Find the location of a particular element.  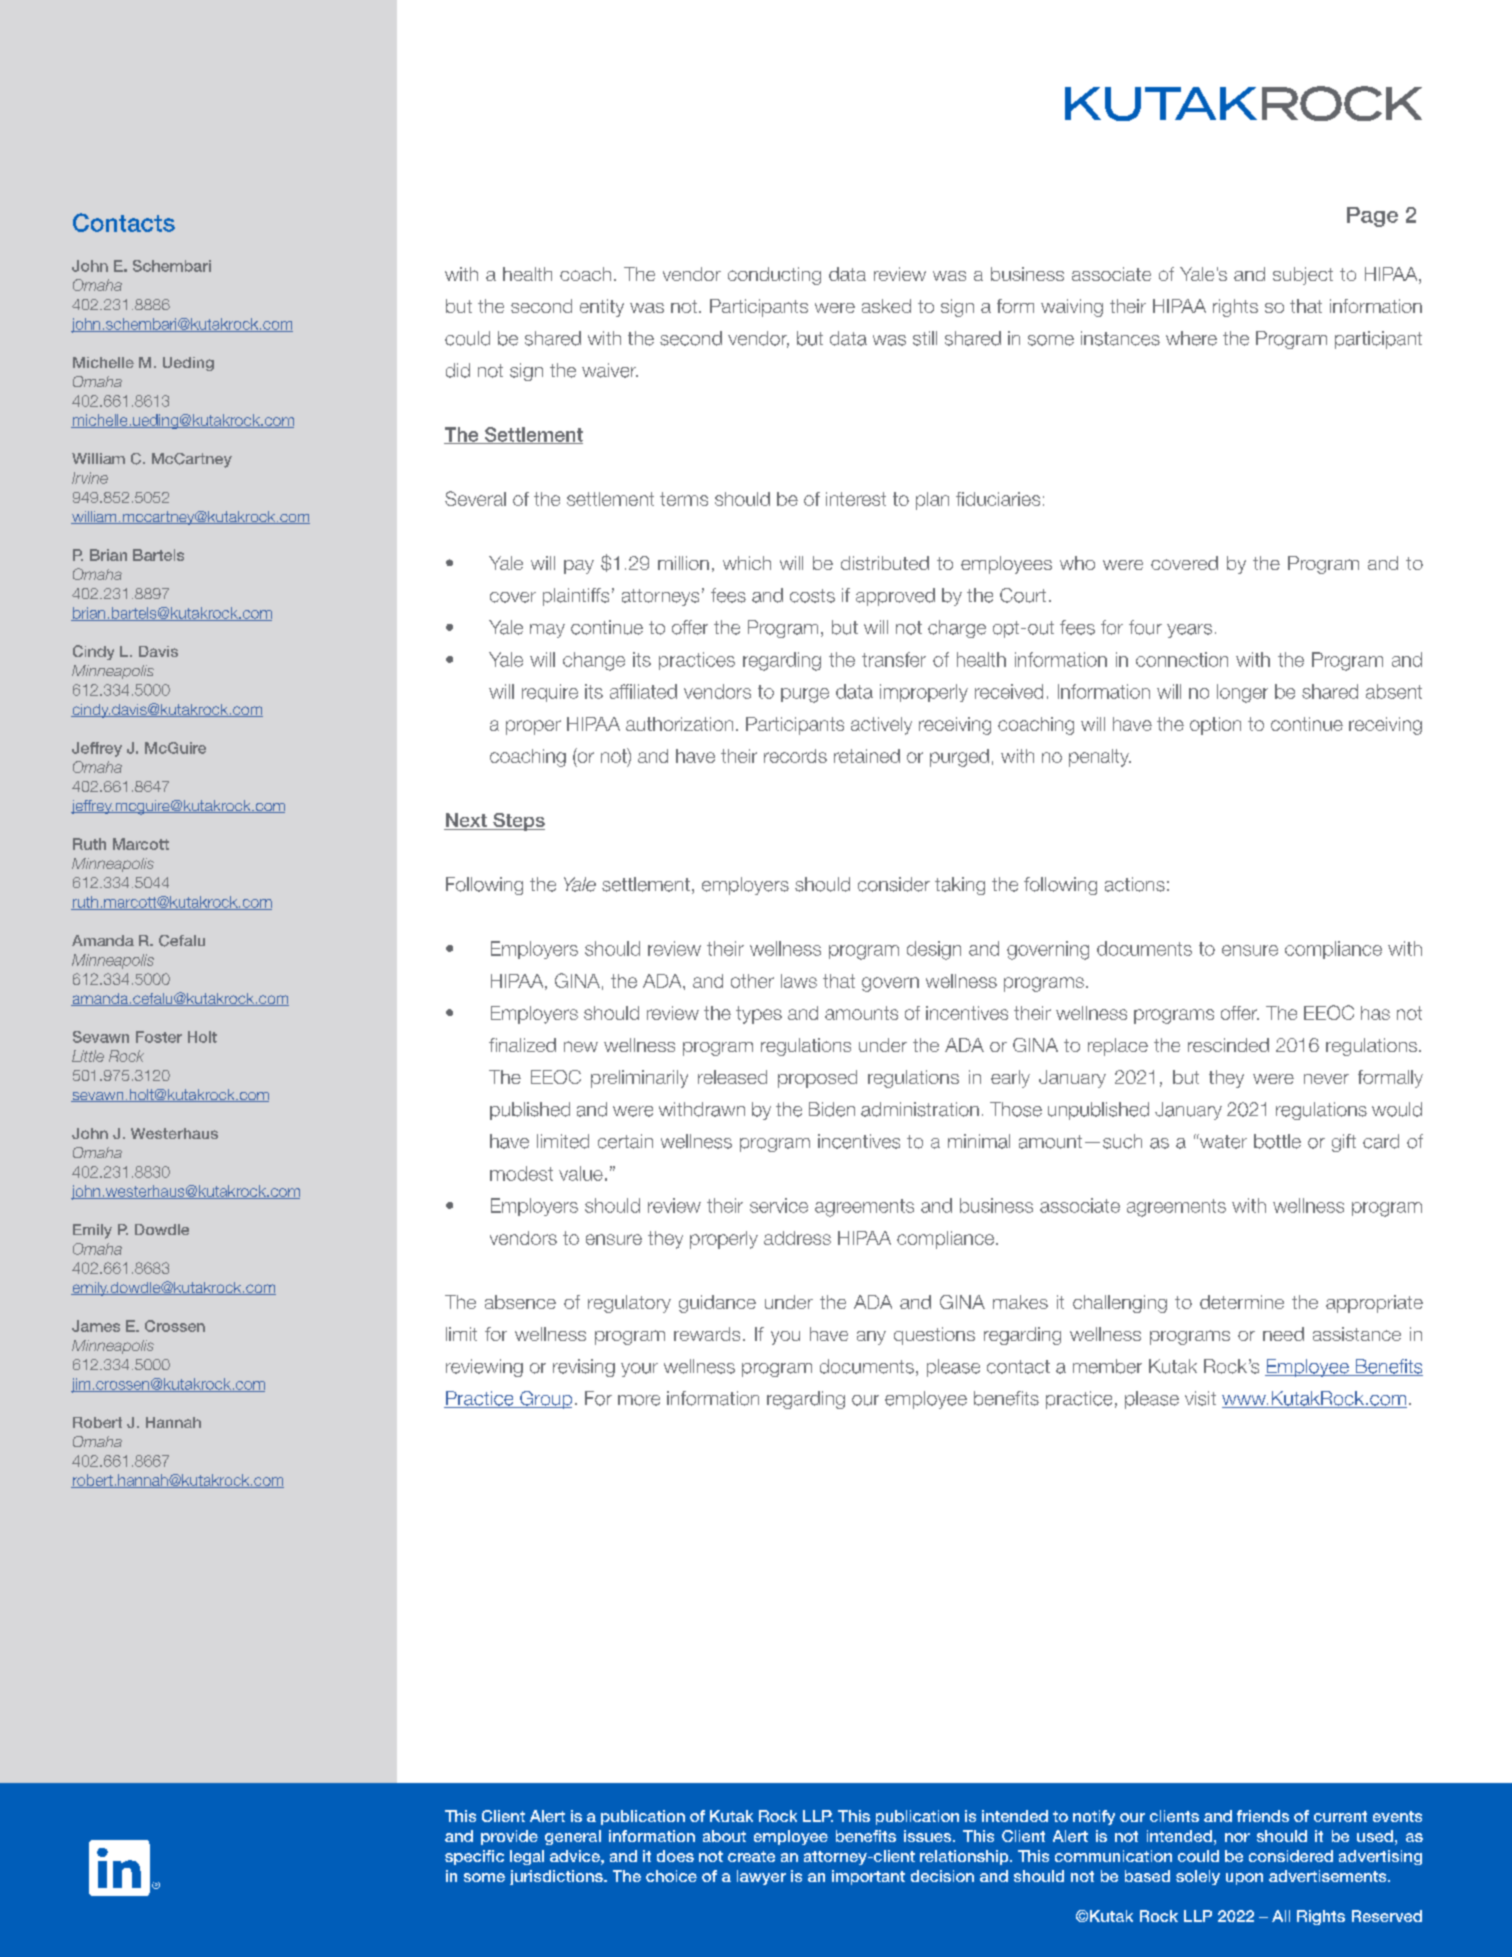

affiliated is located at coordinates (643, 691).
